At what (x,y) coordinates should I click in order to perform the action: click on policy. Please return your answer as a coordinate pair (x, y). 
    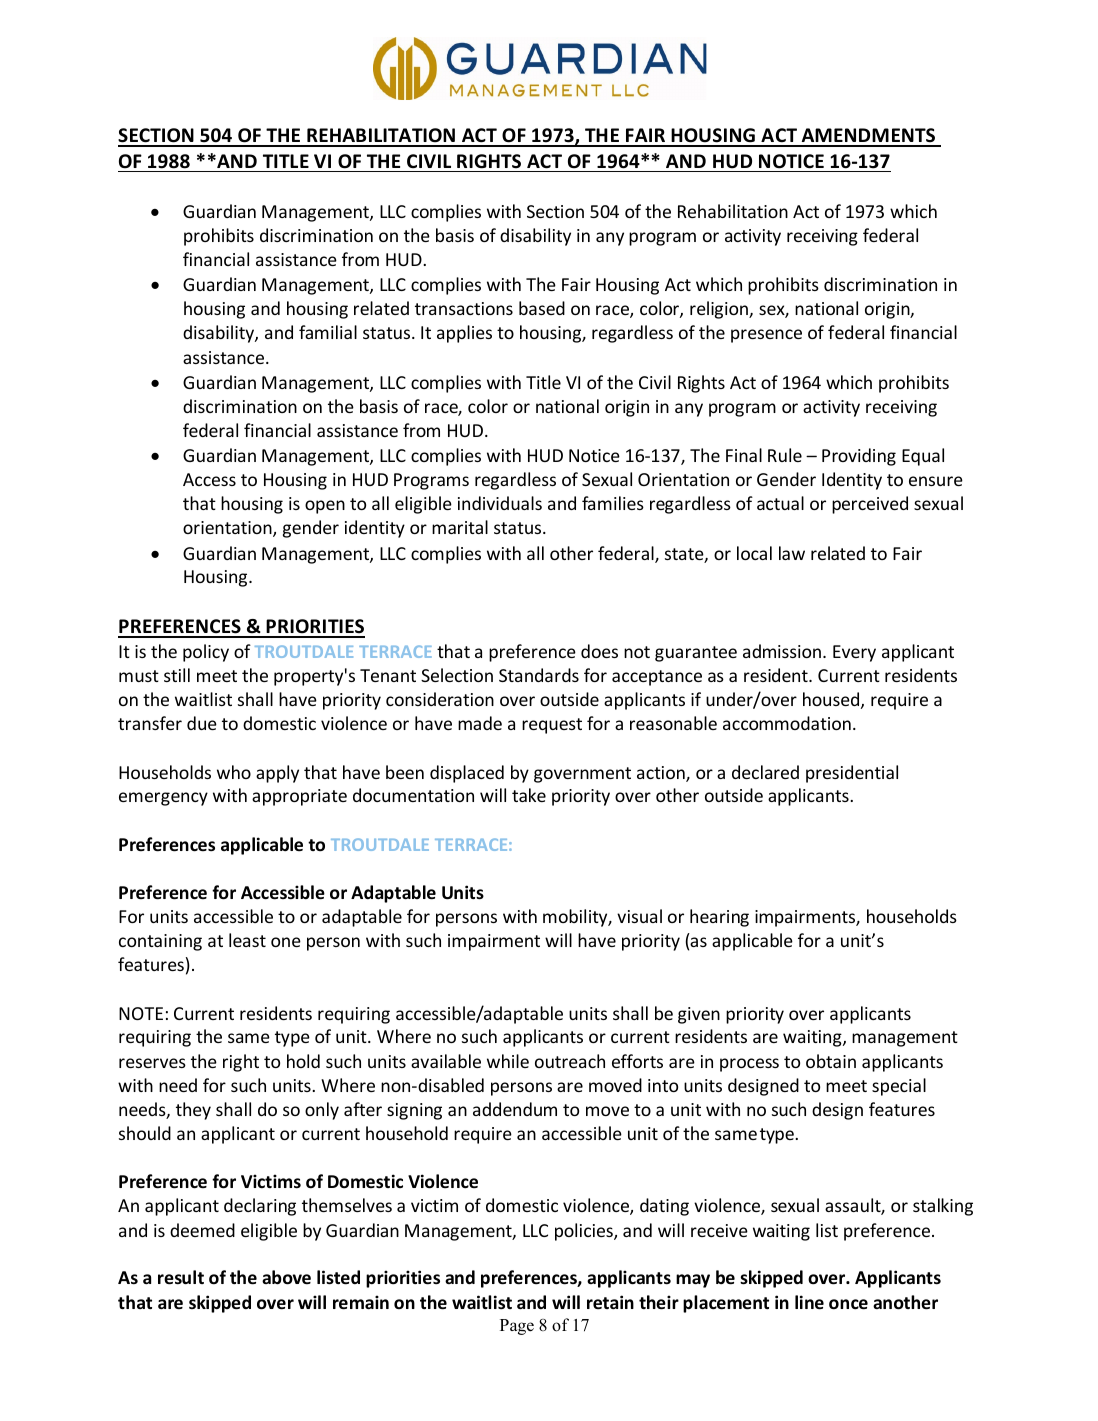
    Looking at the image, I should click on (206, 653).
